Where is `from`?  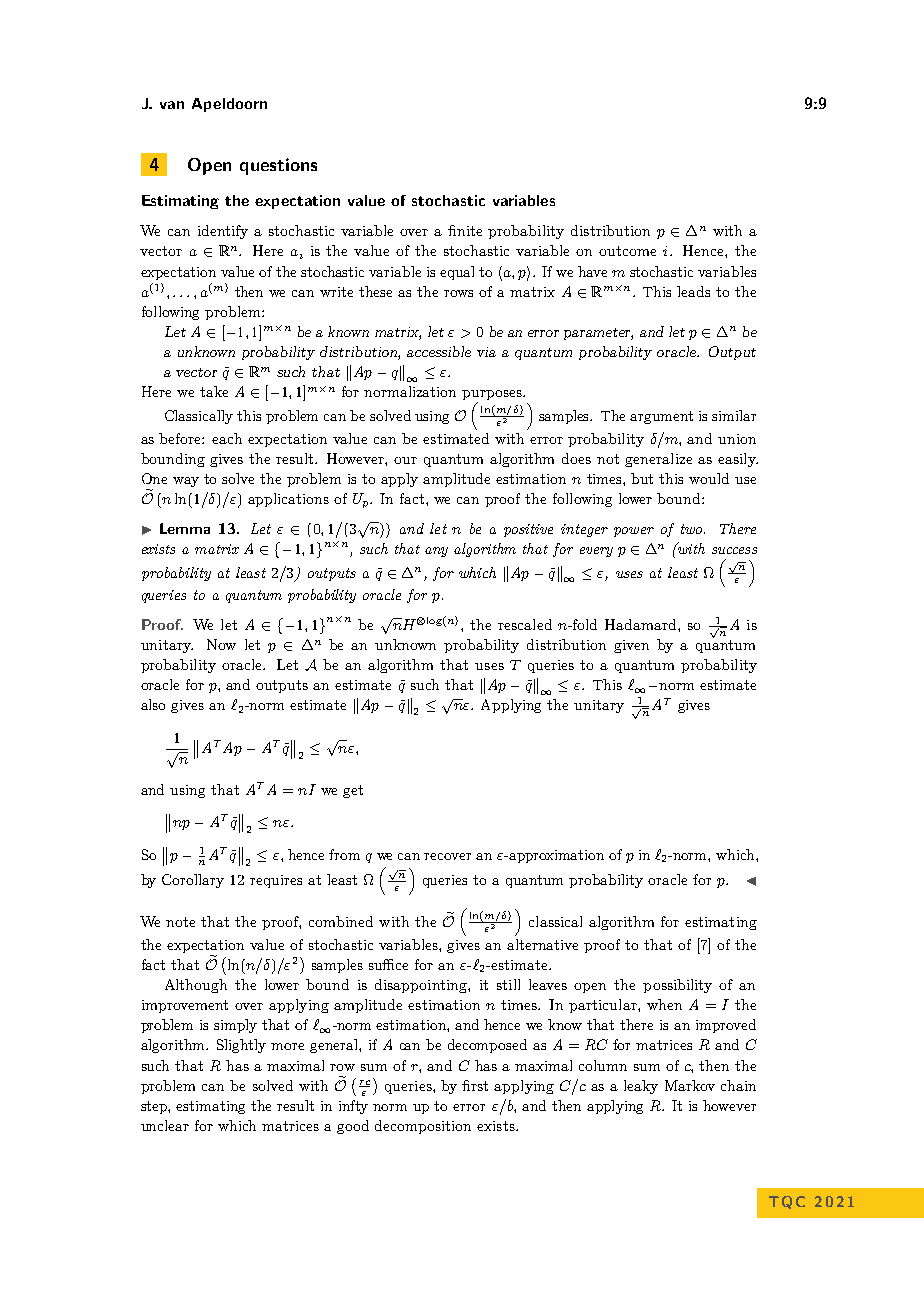 from is located at coordinates (344, 854).
